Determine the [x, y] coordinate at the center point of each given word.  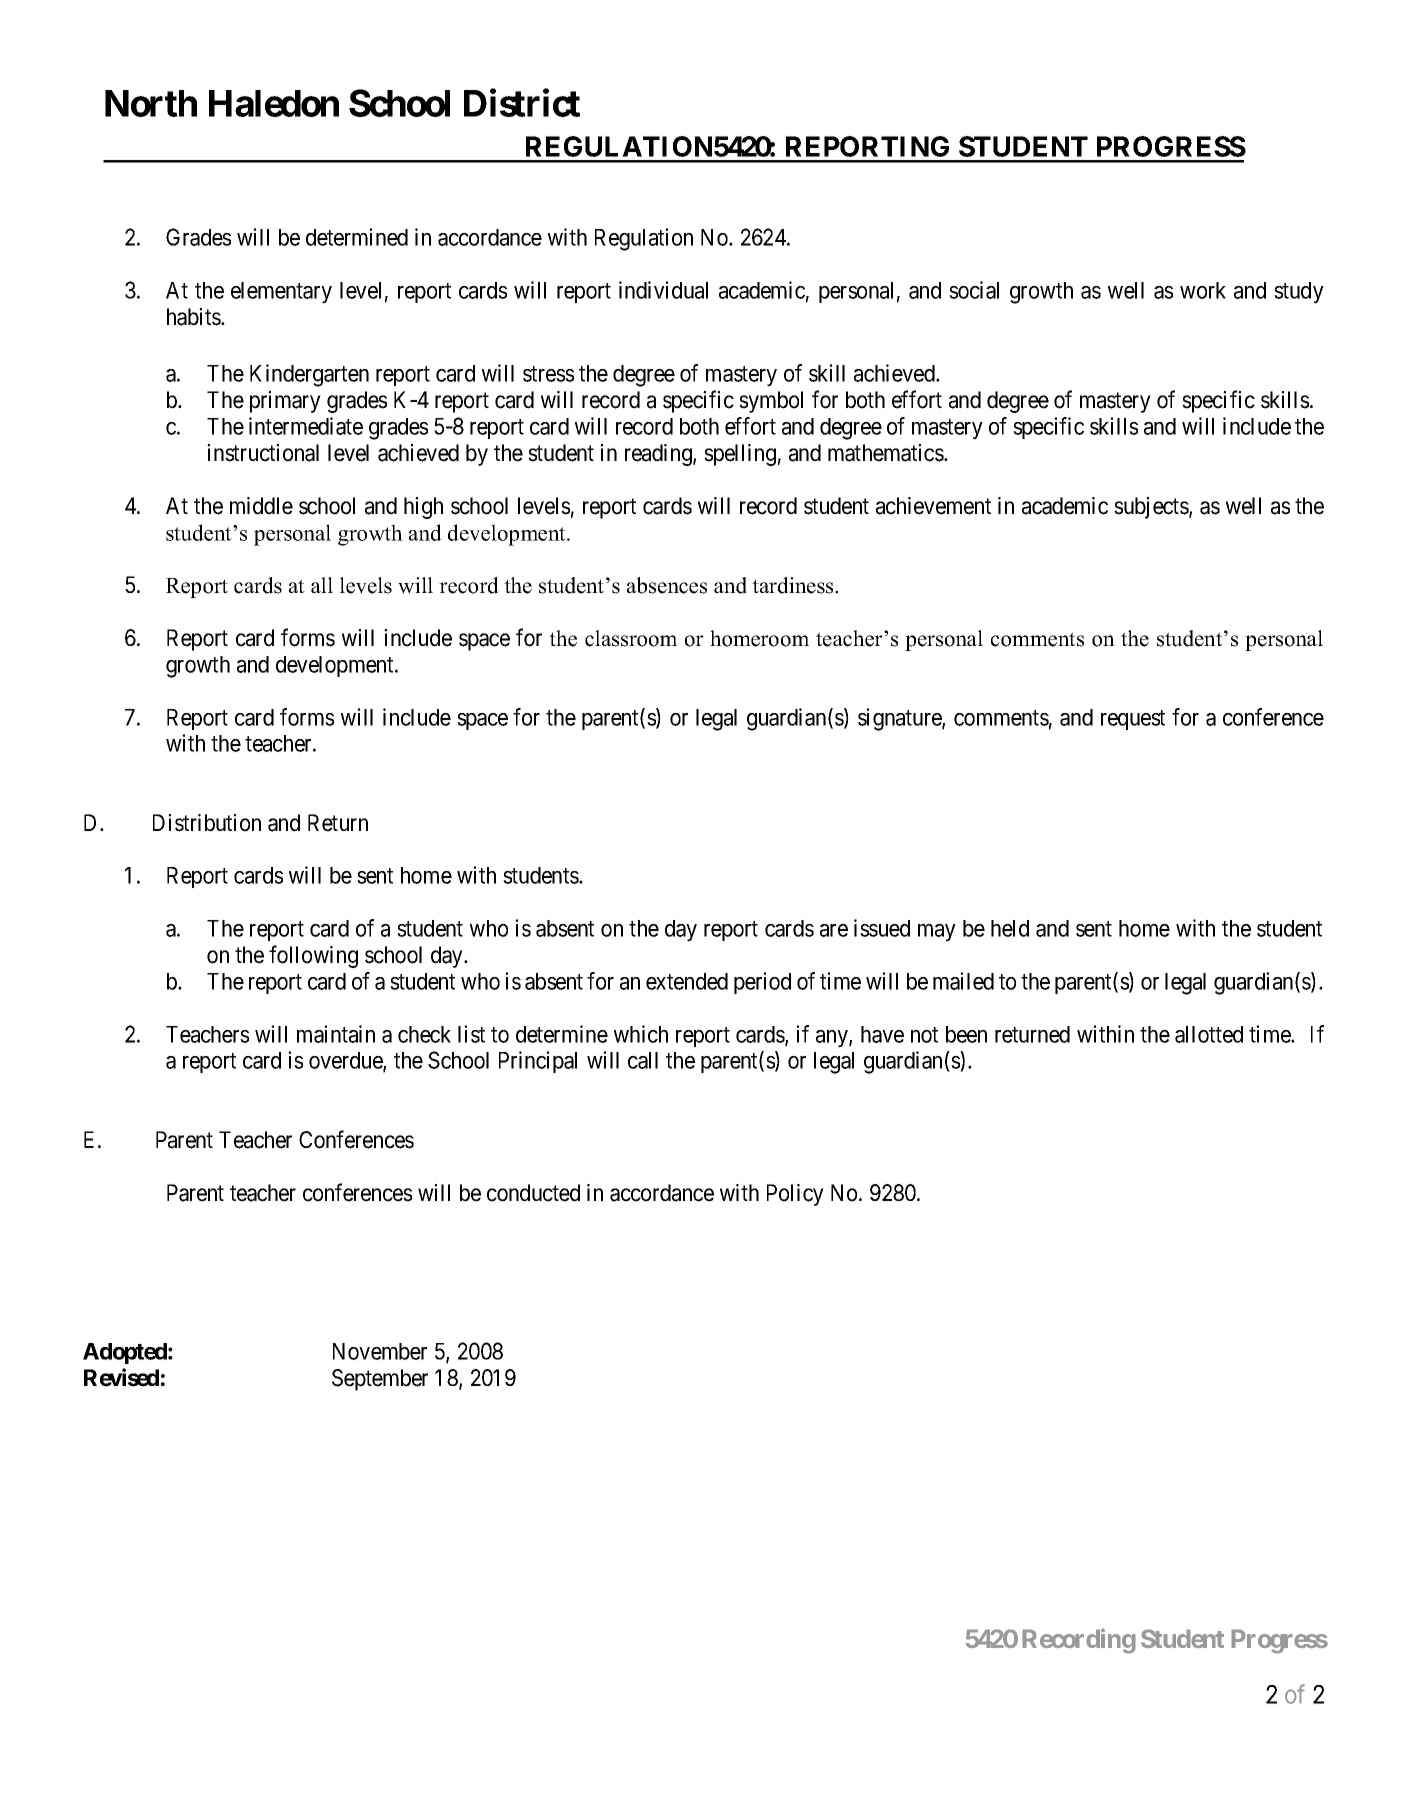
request [1133, 720]
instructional [263, 453]
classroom [631, 638]
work [1203, 290]
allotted [1209, 1034]
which [641, 1034]
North [151, 103]
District [522, 103]
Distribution [207, 823]
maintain [336, 1034]
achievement [933, 506]
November [380, 1351]
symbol [771, 402]
